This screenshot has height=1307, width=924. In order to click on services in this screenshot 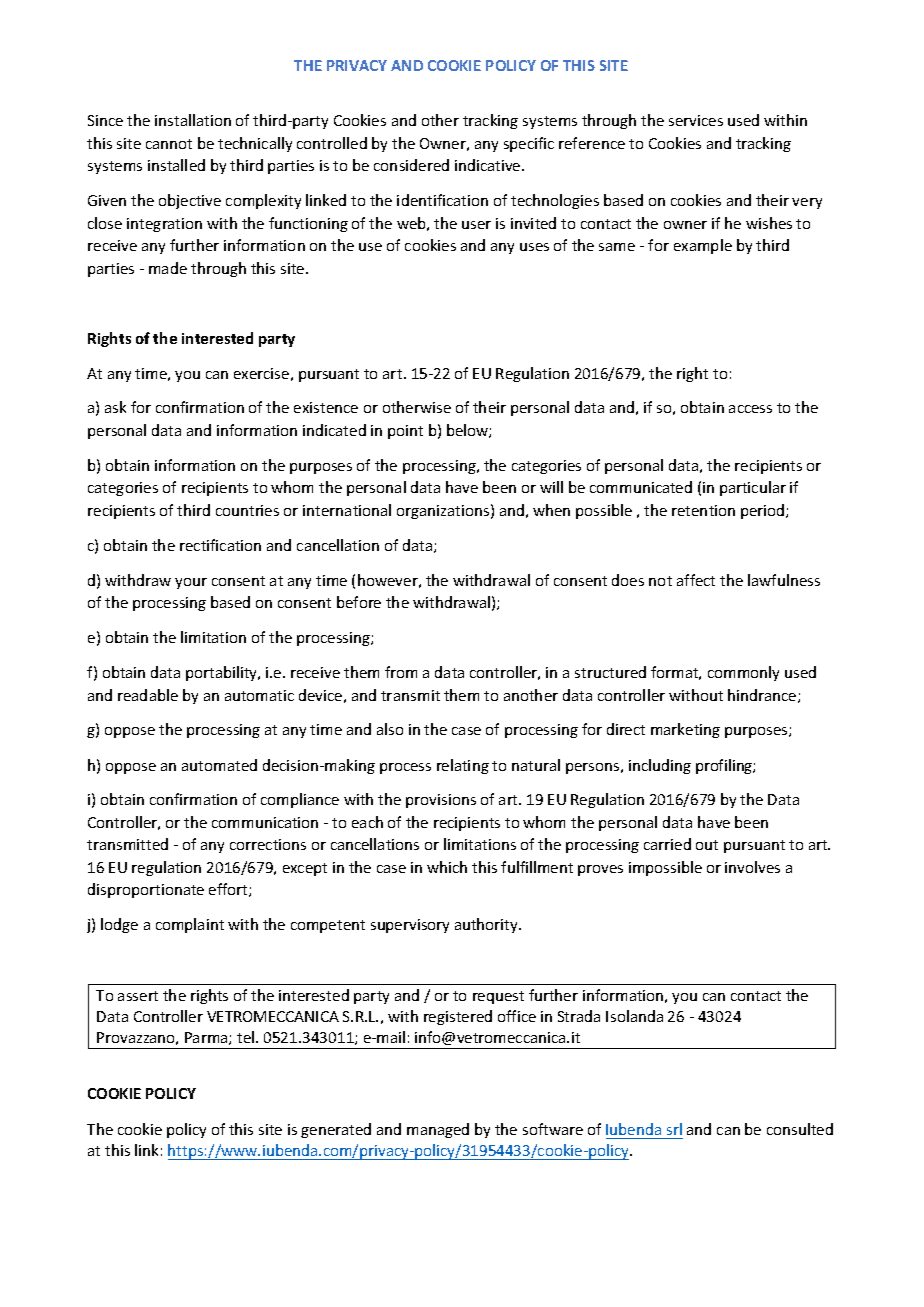, I will do `click(696, 120)`.
